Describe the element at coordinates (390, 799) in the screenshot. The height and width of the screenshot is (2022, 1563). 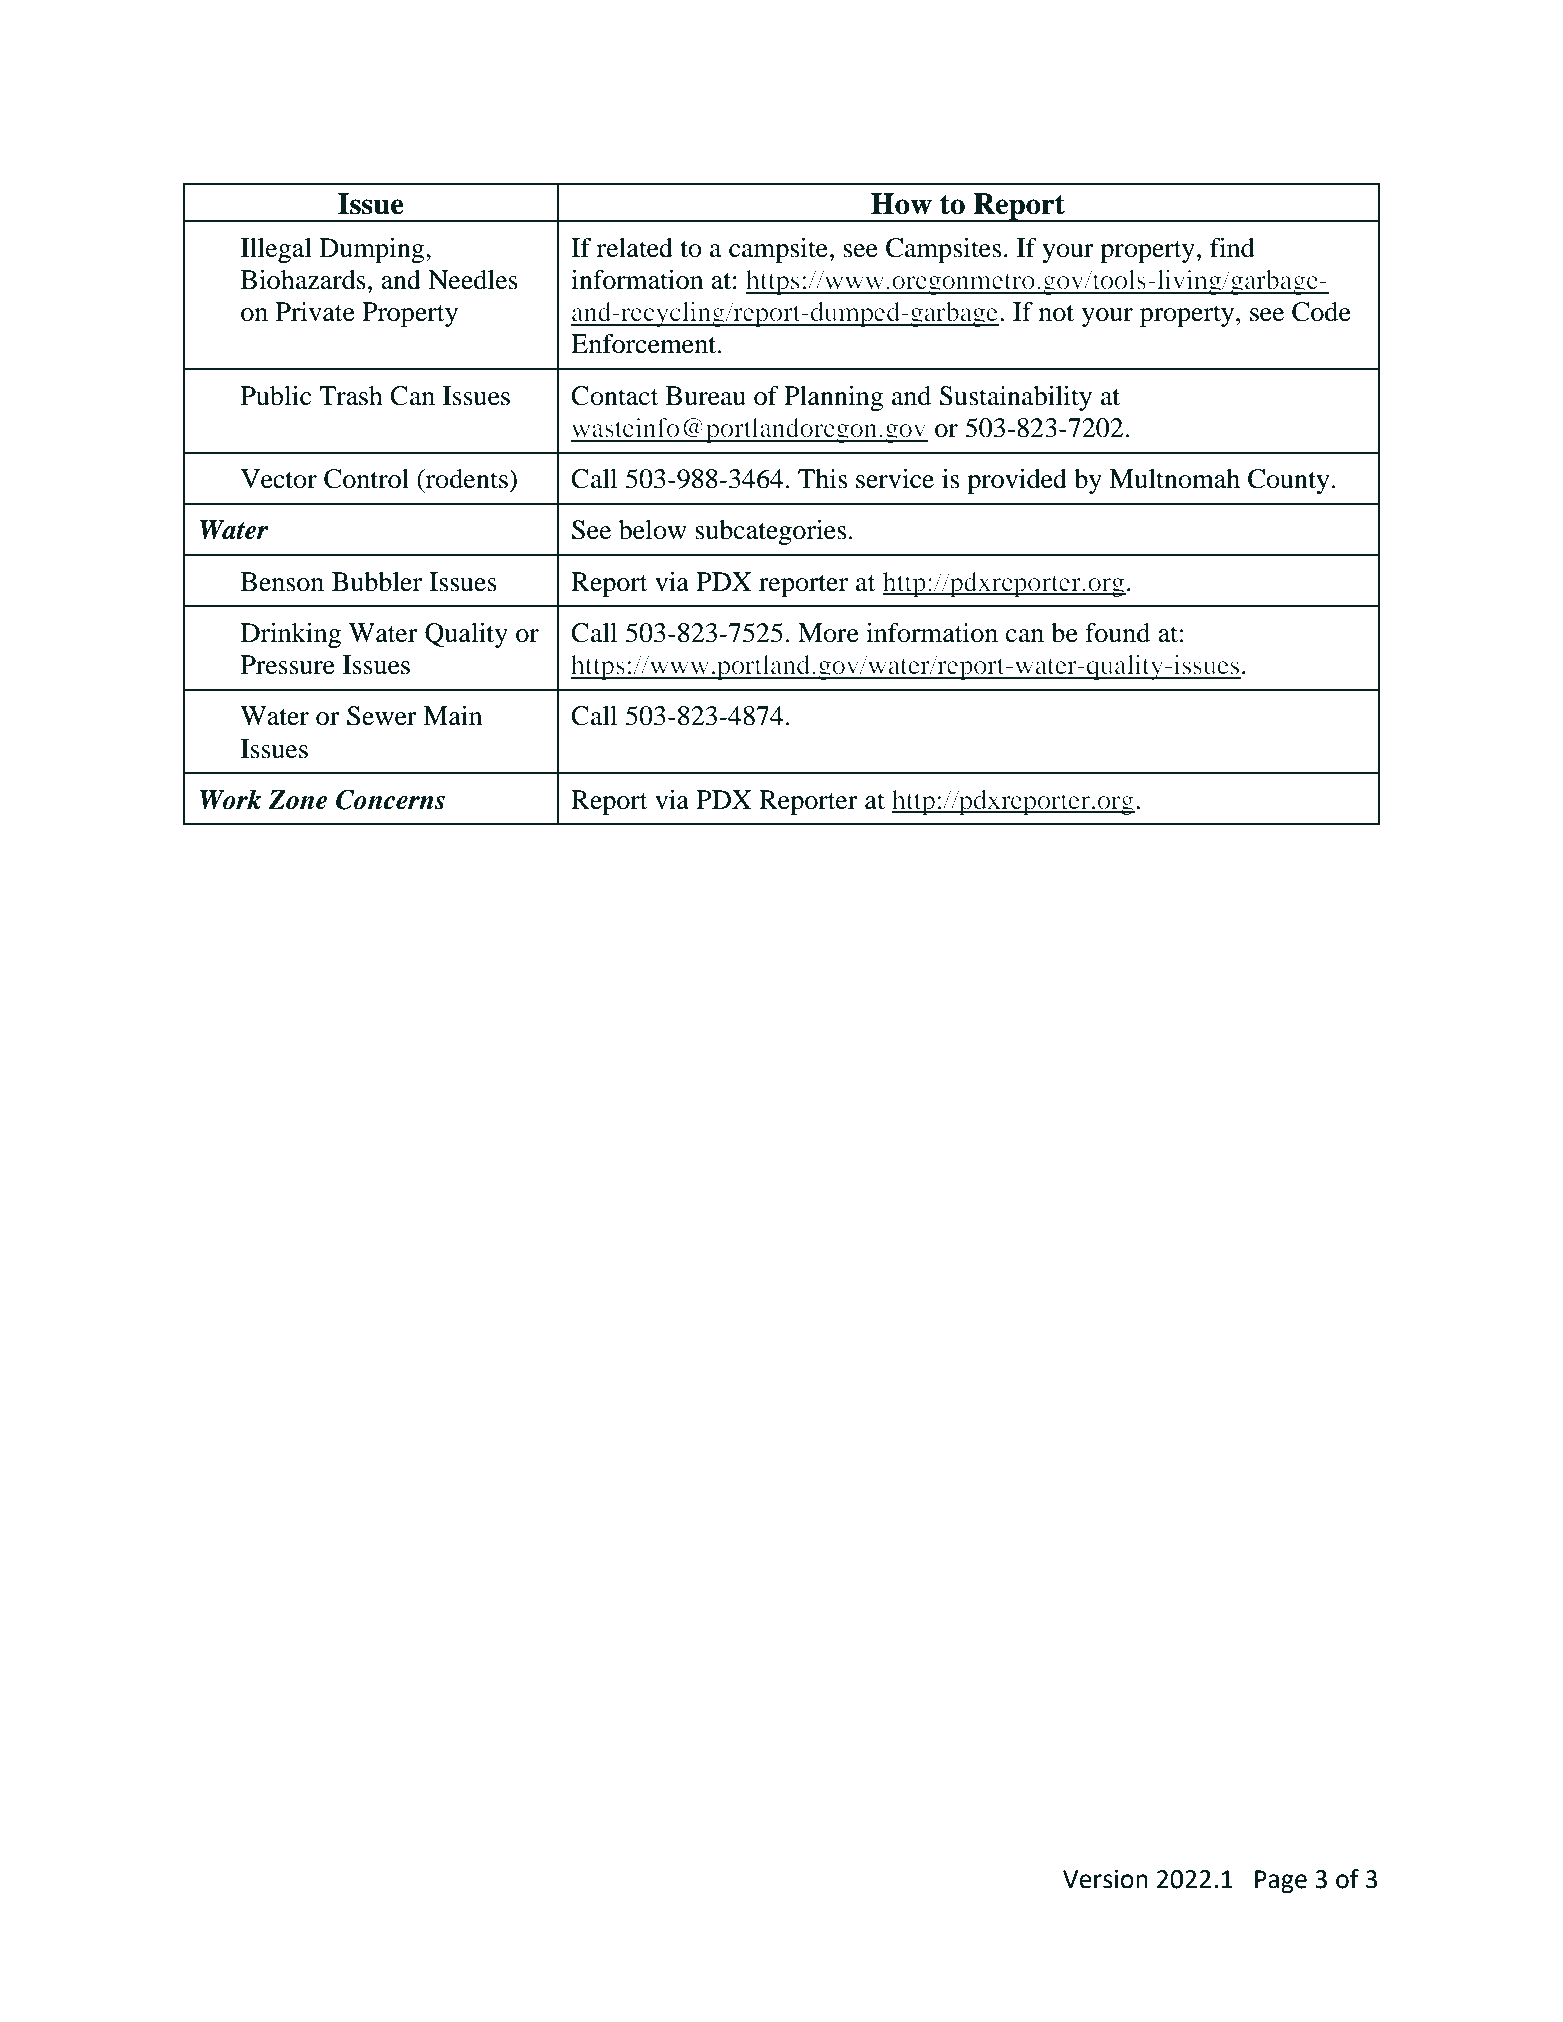
I see `Concerns` at that location.
